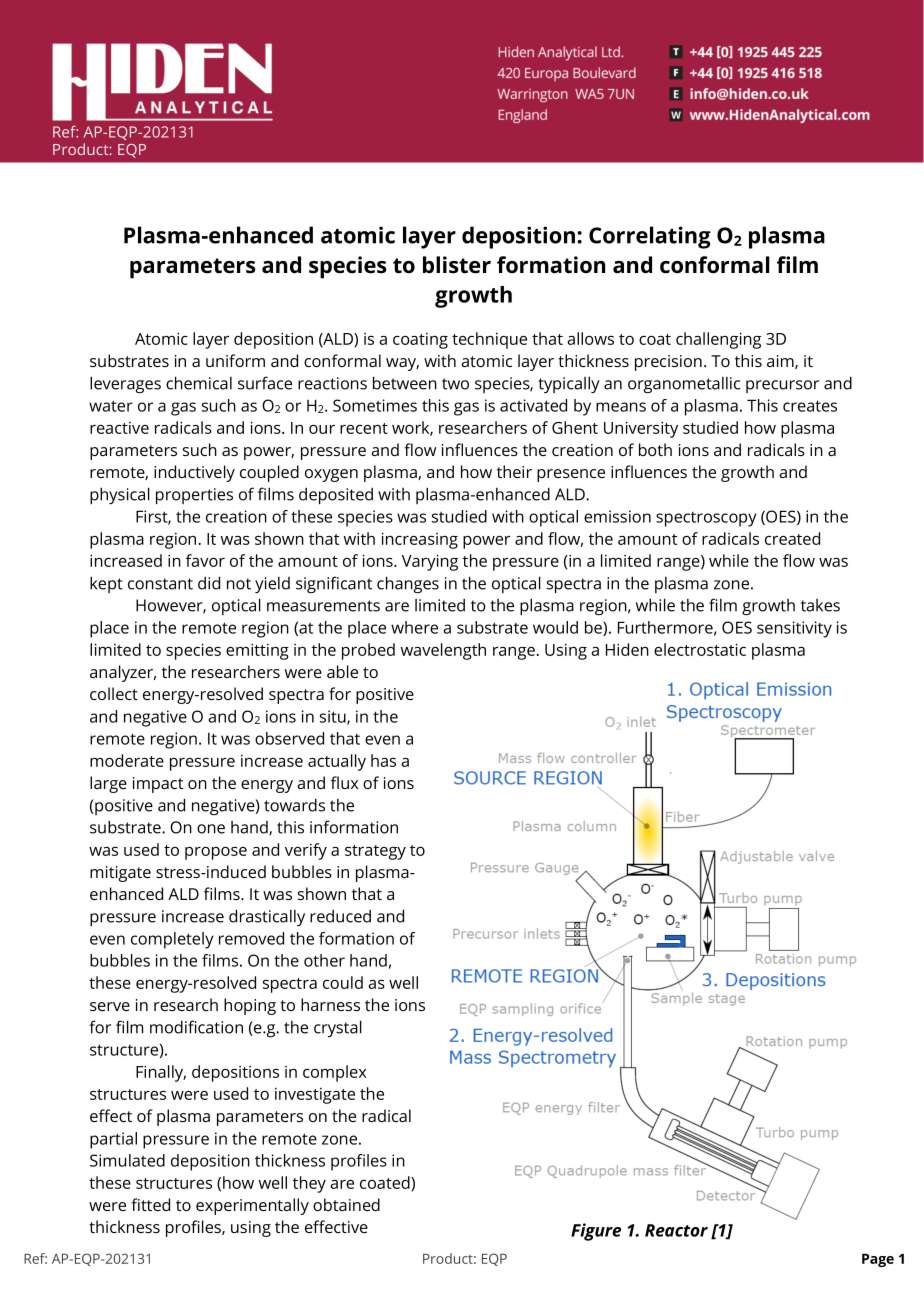  I want to click on blister, so click(457, 265).
